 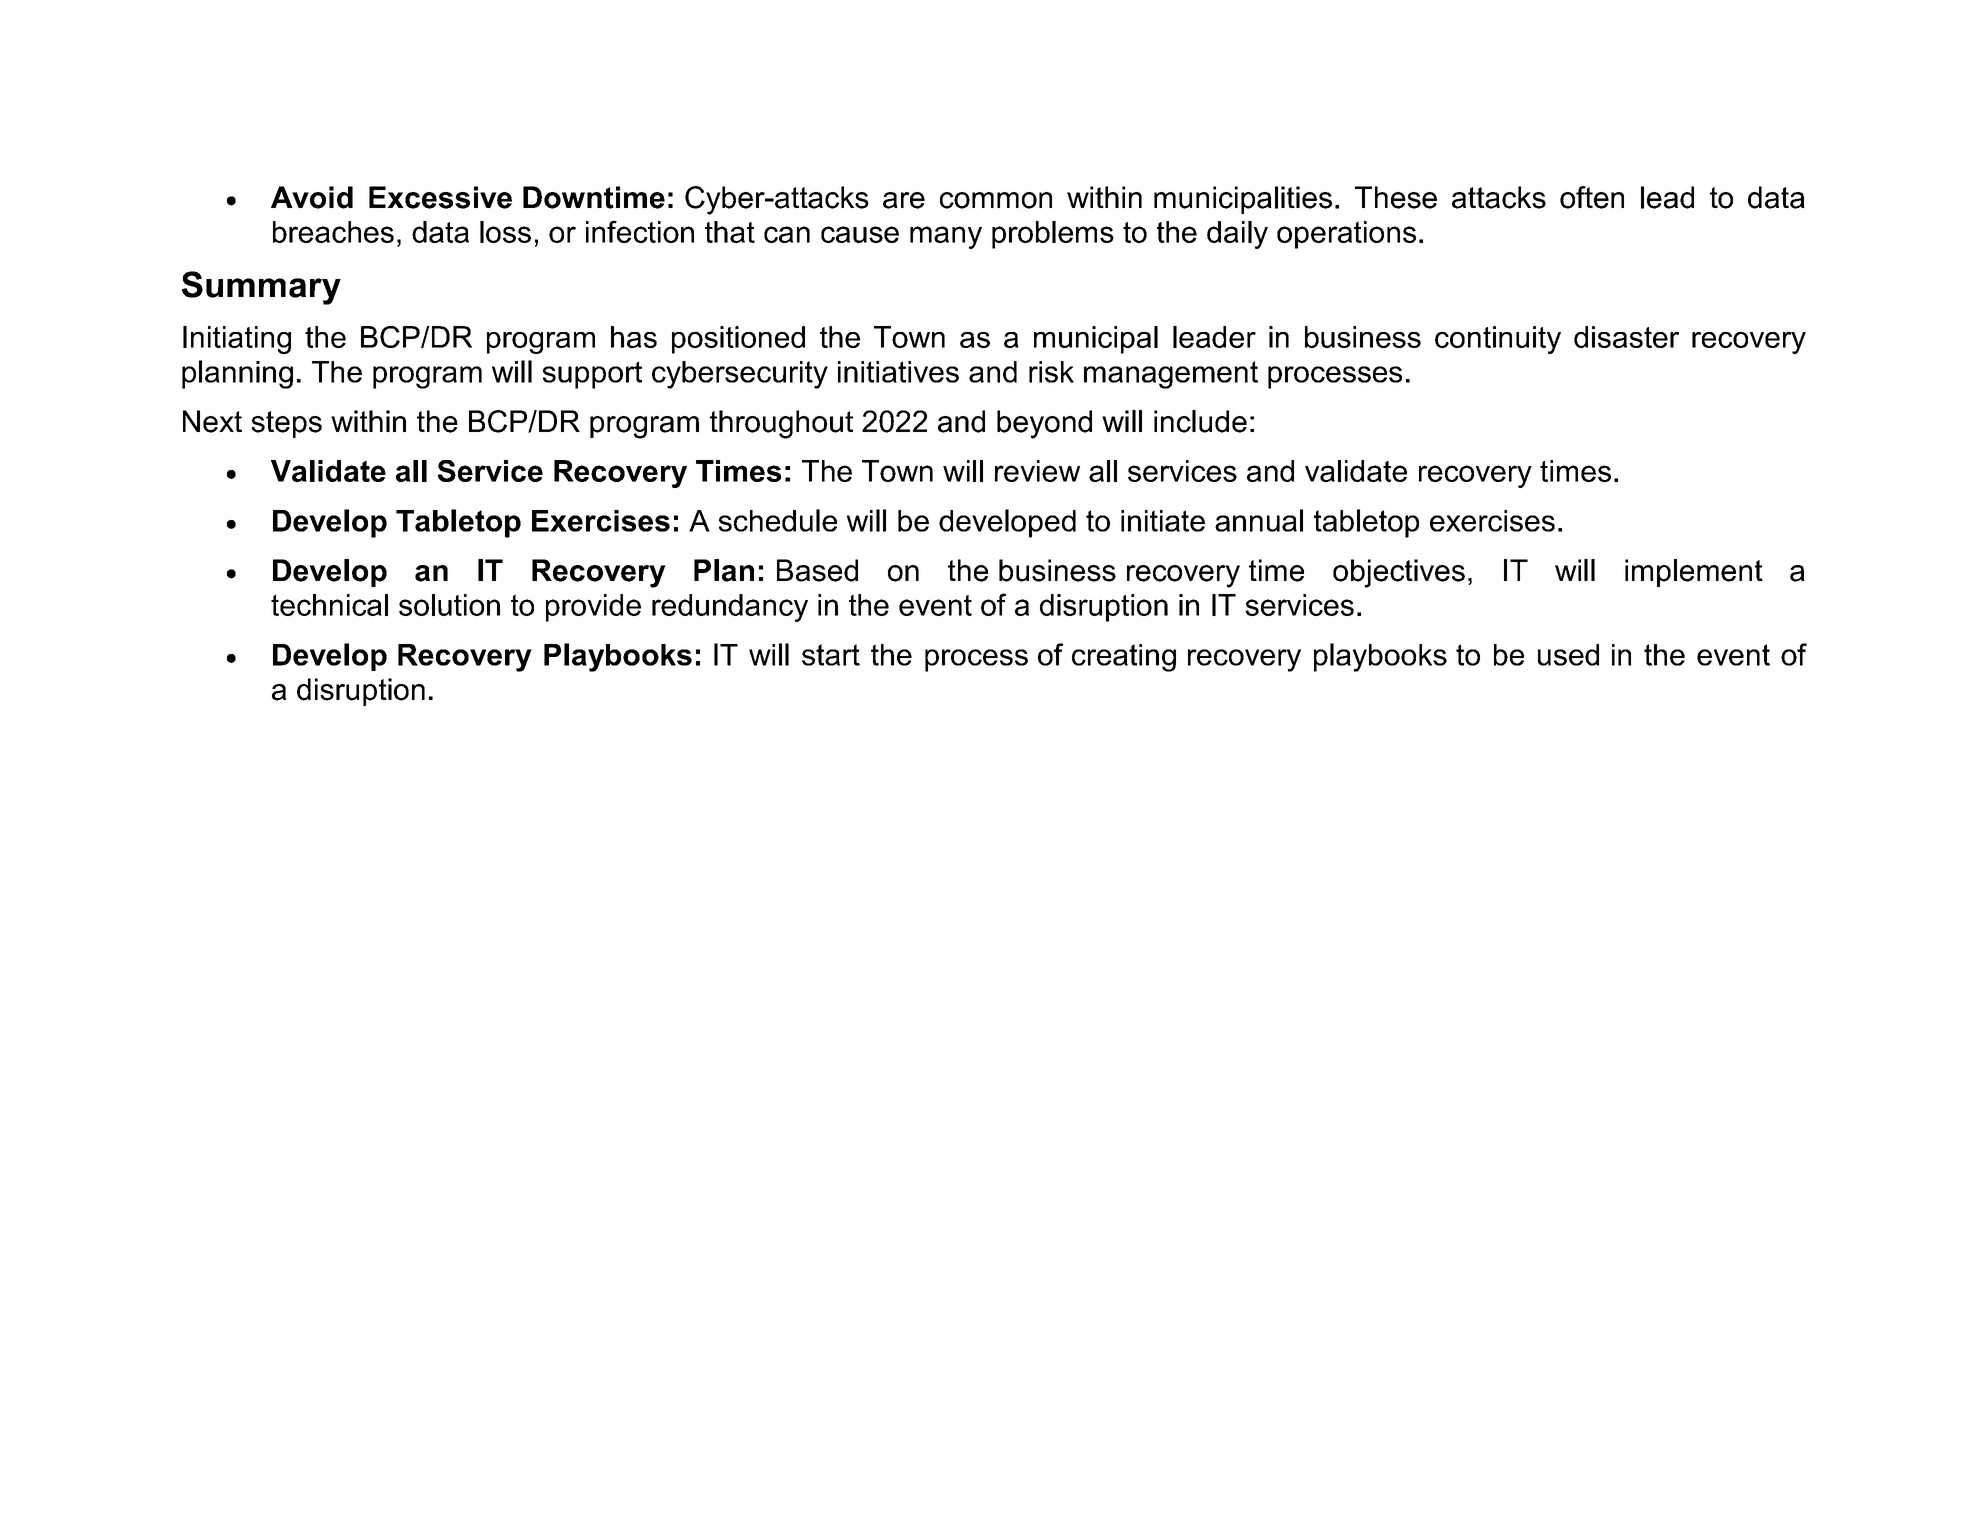 What do you see at coordinates (286, 424) in the screenshot?
I see `steps` at bounding box center [286, 424].
